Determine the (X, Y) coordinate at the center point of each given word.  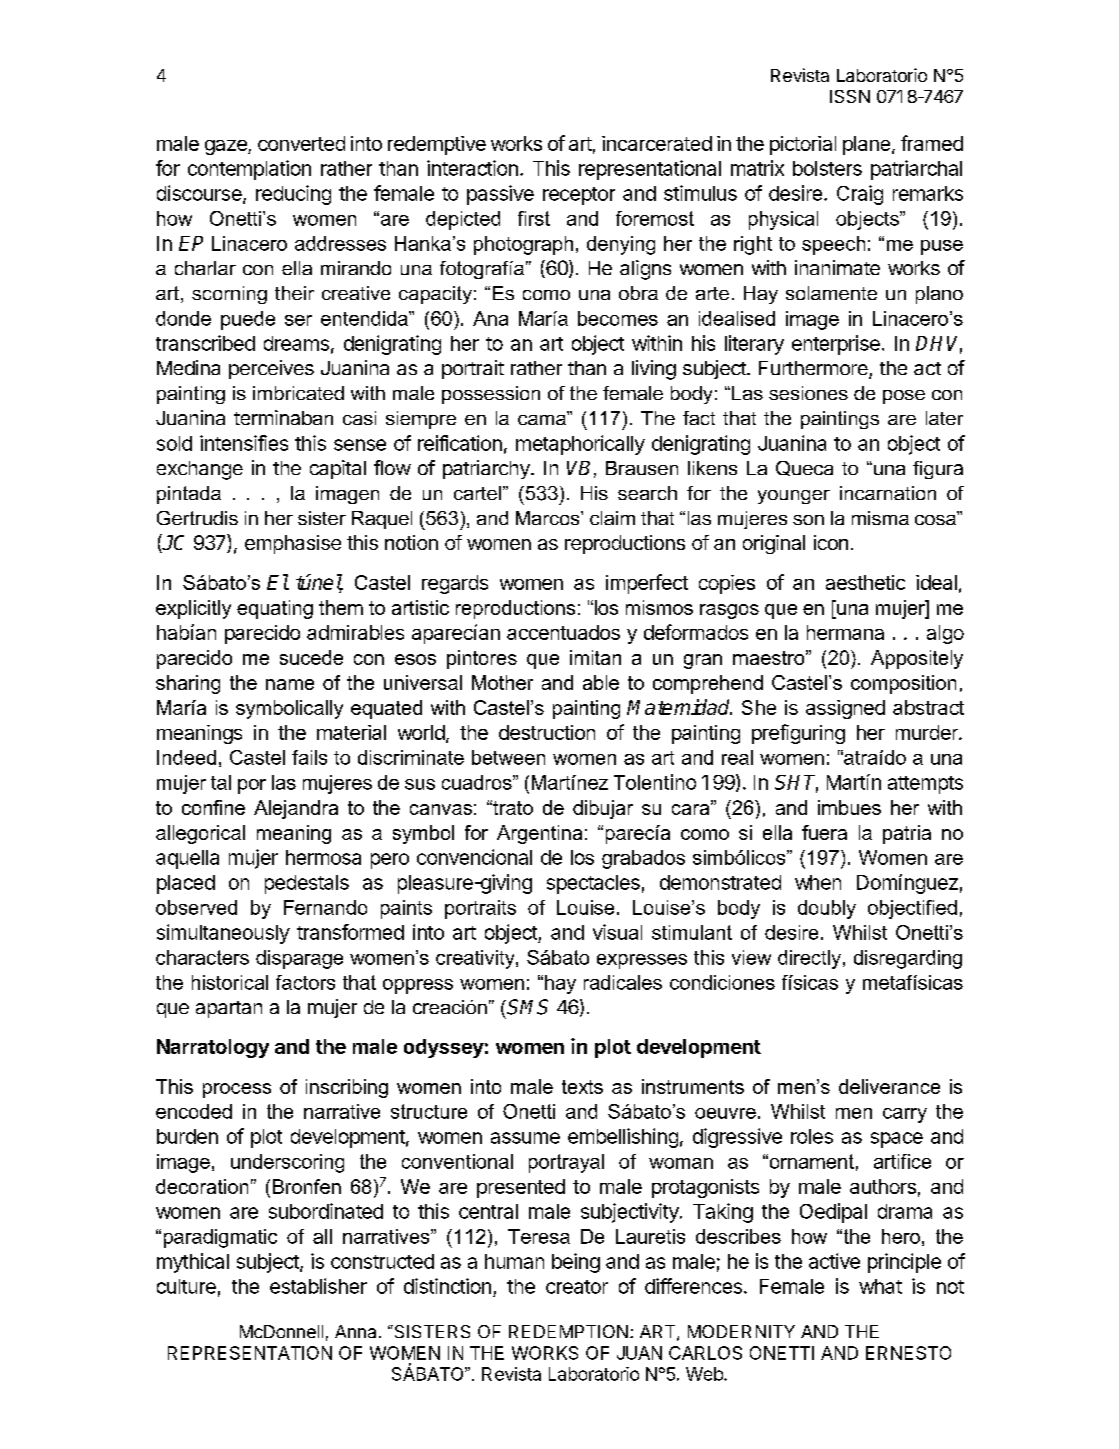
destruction (547, 732)
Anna (355, 1331)
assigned (845, 709)
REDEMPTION (568, 1331)
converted (301, 143)
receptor (579, 196)
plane (866, 145)
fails (309, 757)
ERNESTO (908, 1353)
